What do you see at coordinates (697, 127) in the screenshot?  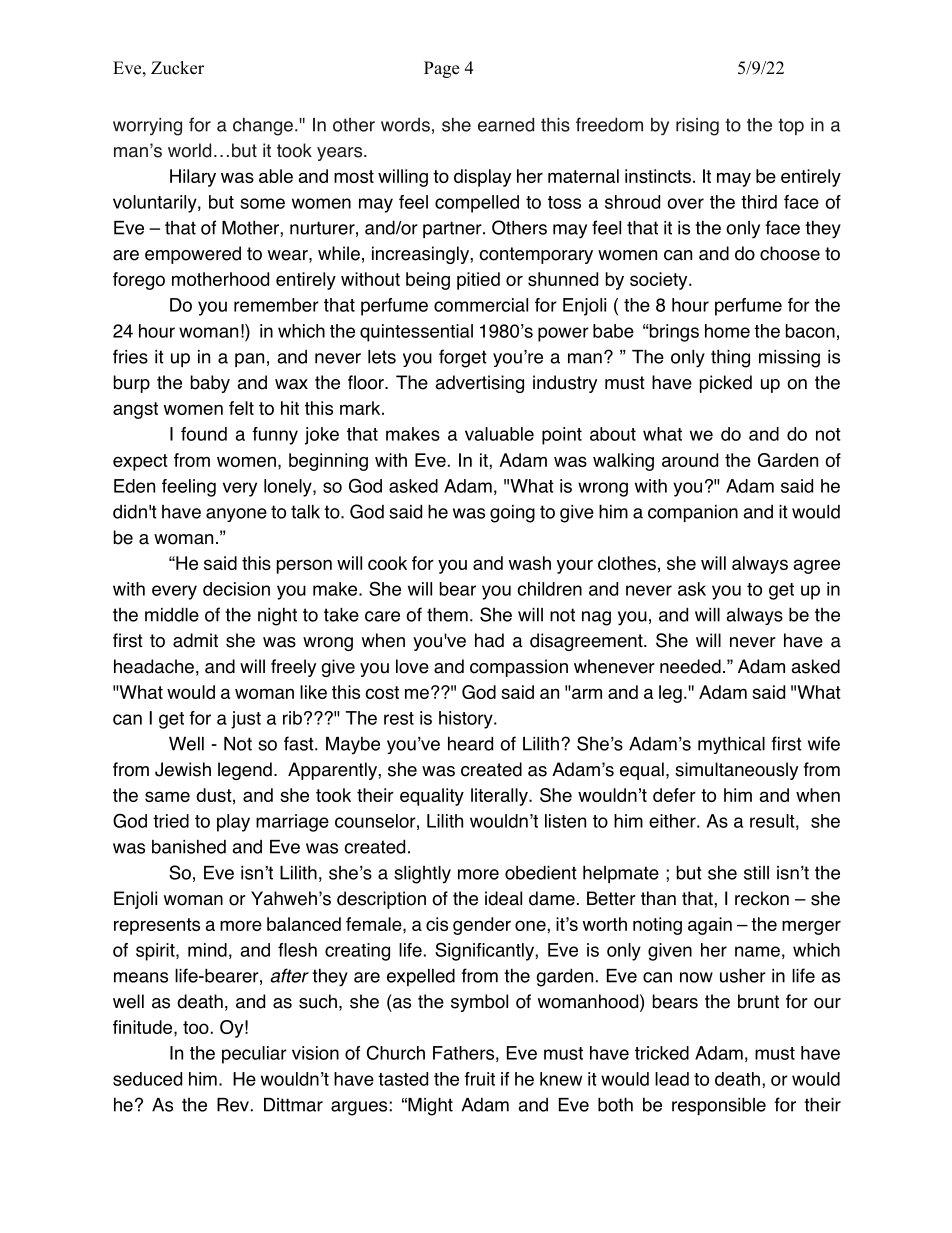 I see `rising` at bounding box center [697, 127].
